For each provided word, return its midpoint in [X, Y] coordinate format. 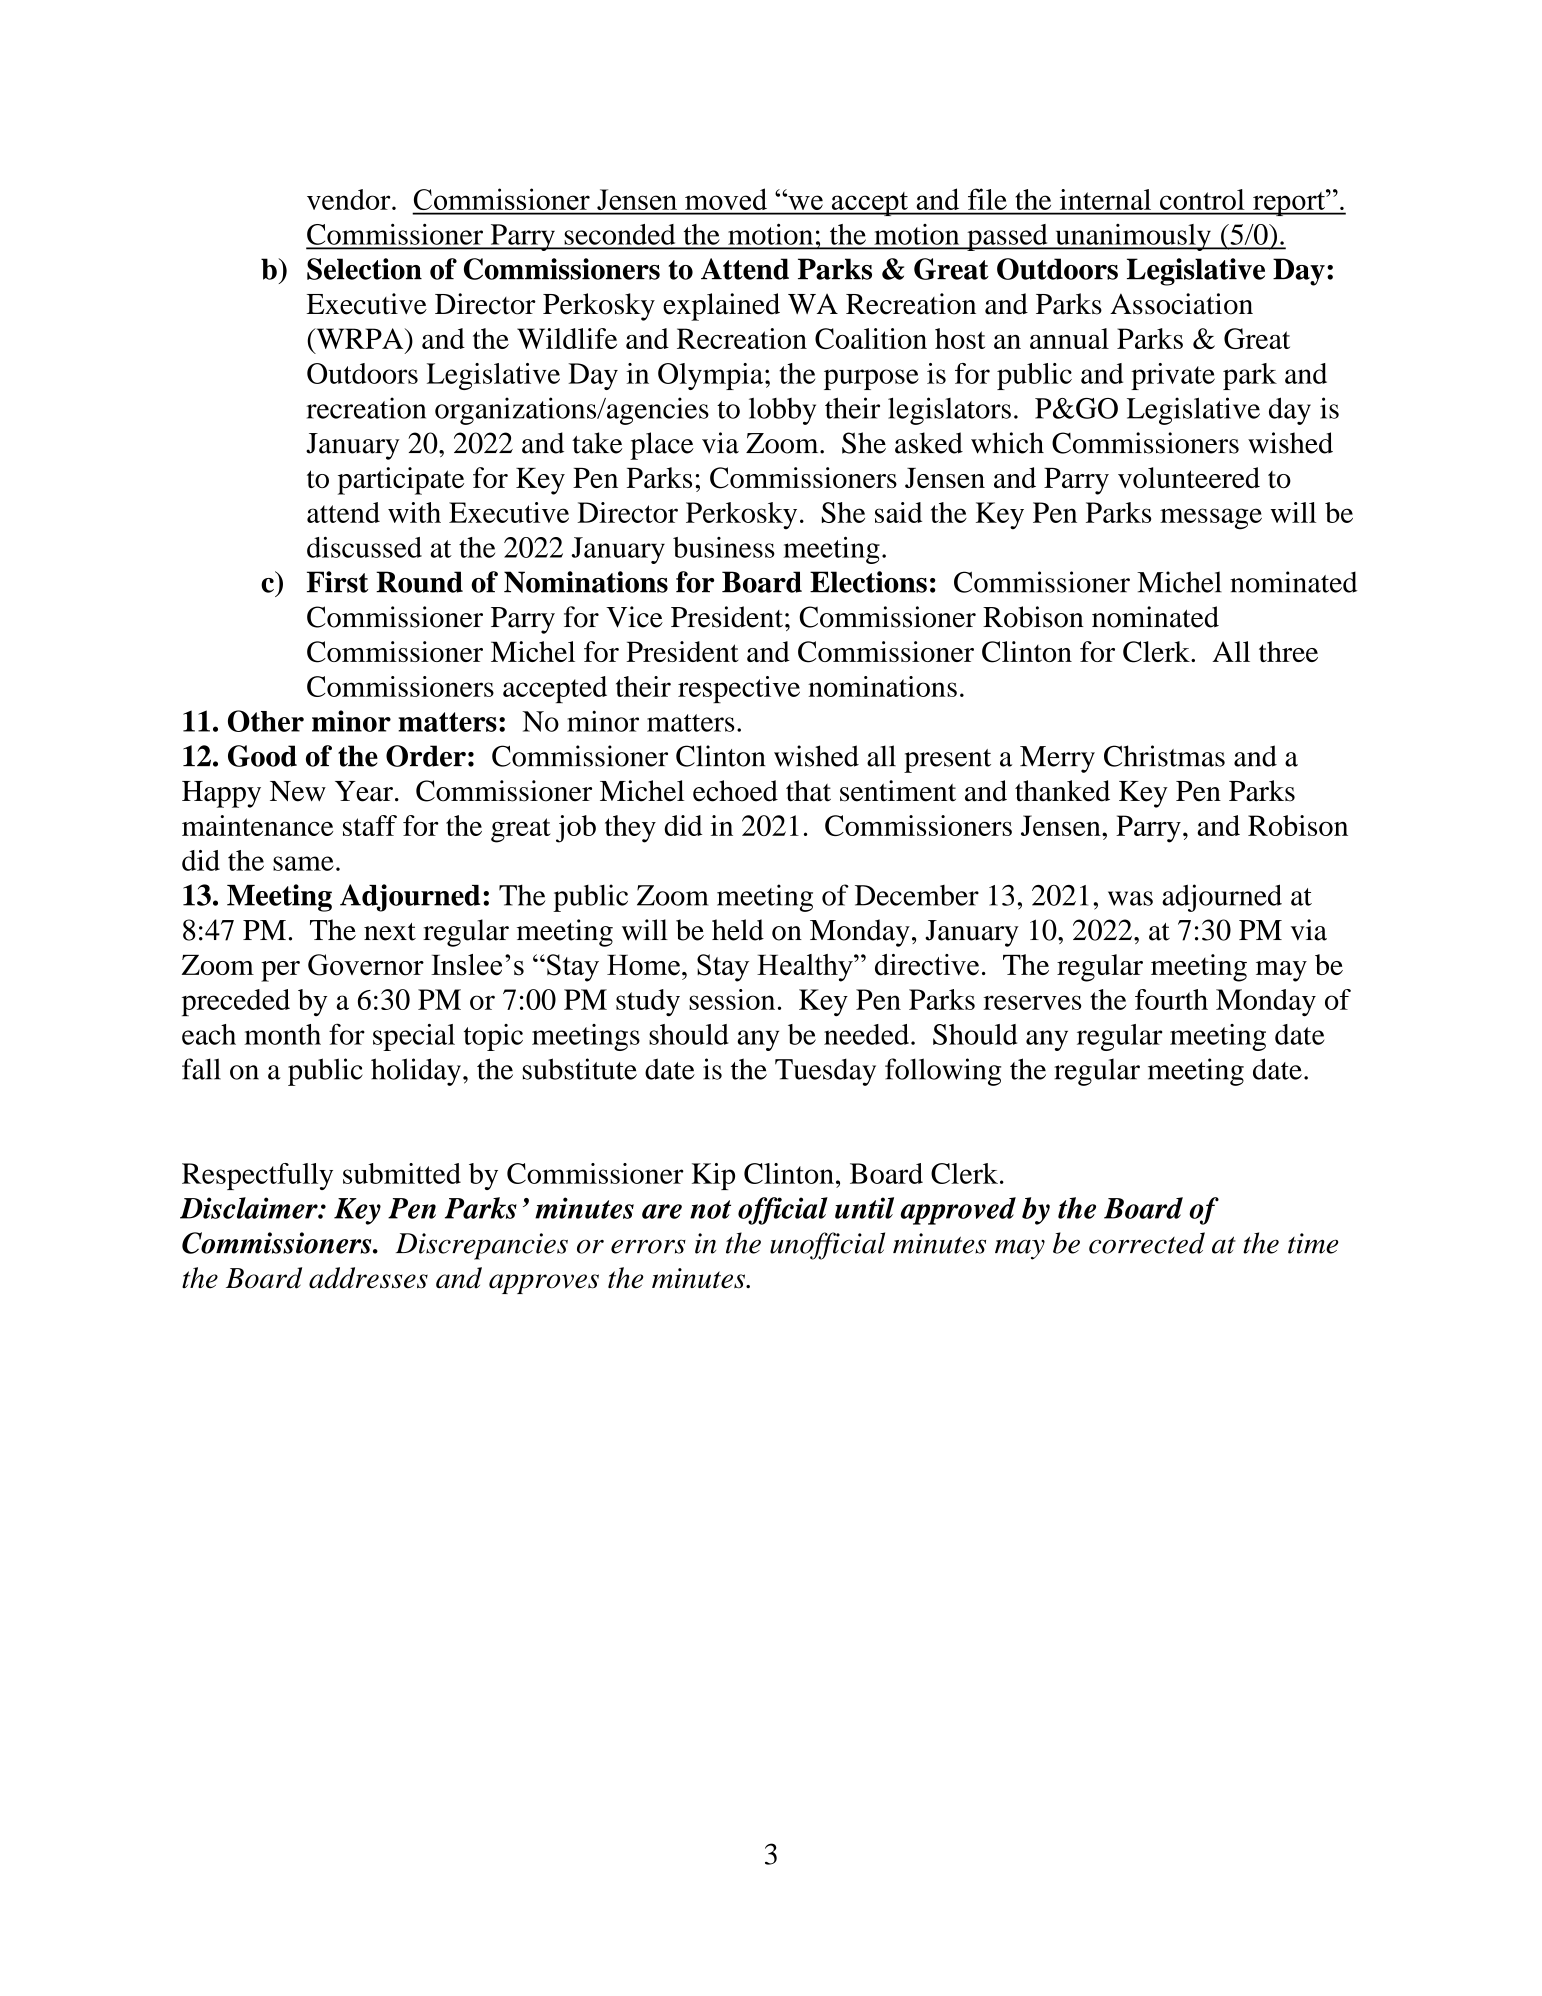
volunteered [1189, 477]
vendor [350, 199]
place [662, 446]
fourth [1171, 999]
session [732, 999]
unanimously [1133, 237]
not [710, 1209]
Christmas [1164, 756]
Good [262, 756]
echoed [735, 791]
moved [726, 199]
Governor [366, 965]
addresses [368, 1278]
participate [401, 481]
